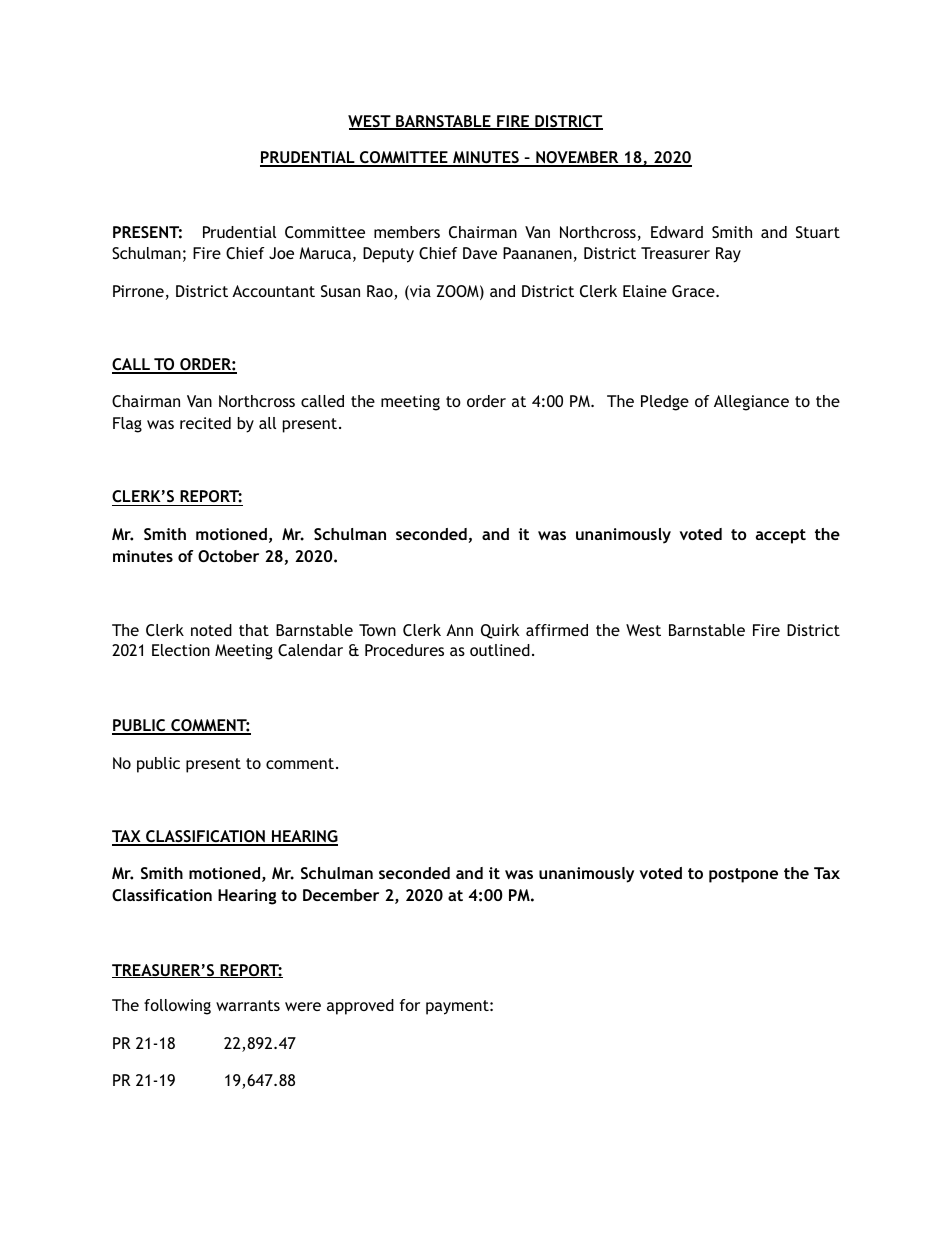  What do you see at coordinates (407, 232) in the screenshot?
I see `members` at bounding box center [407, 232].
